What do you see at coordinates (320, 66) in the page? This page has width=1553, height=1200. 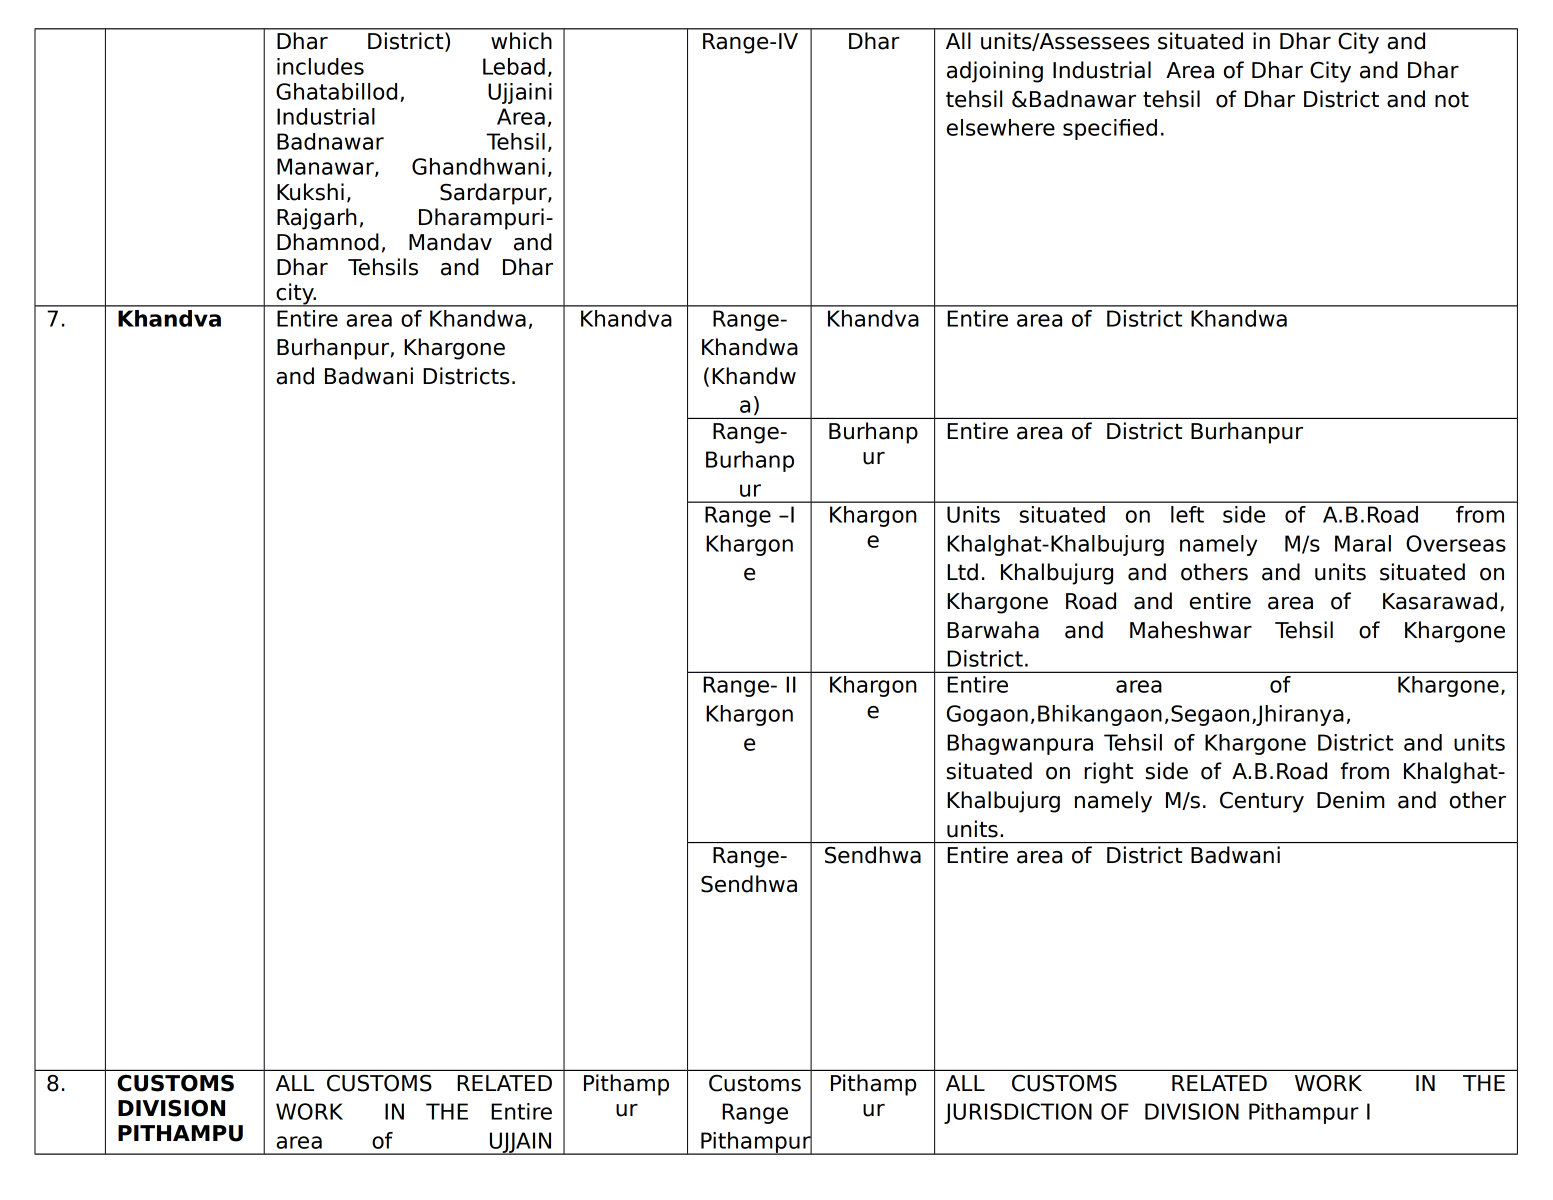 I see `includes` at bounding box center [320, 66].
